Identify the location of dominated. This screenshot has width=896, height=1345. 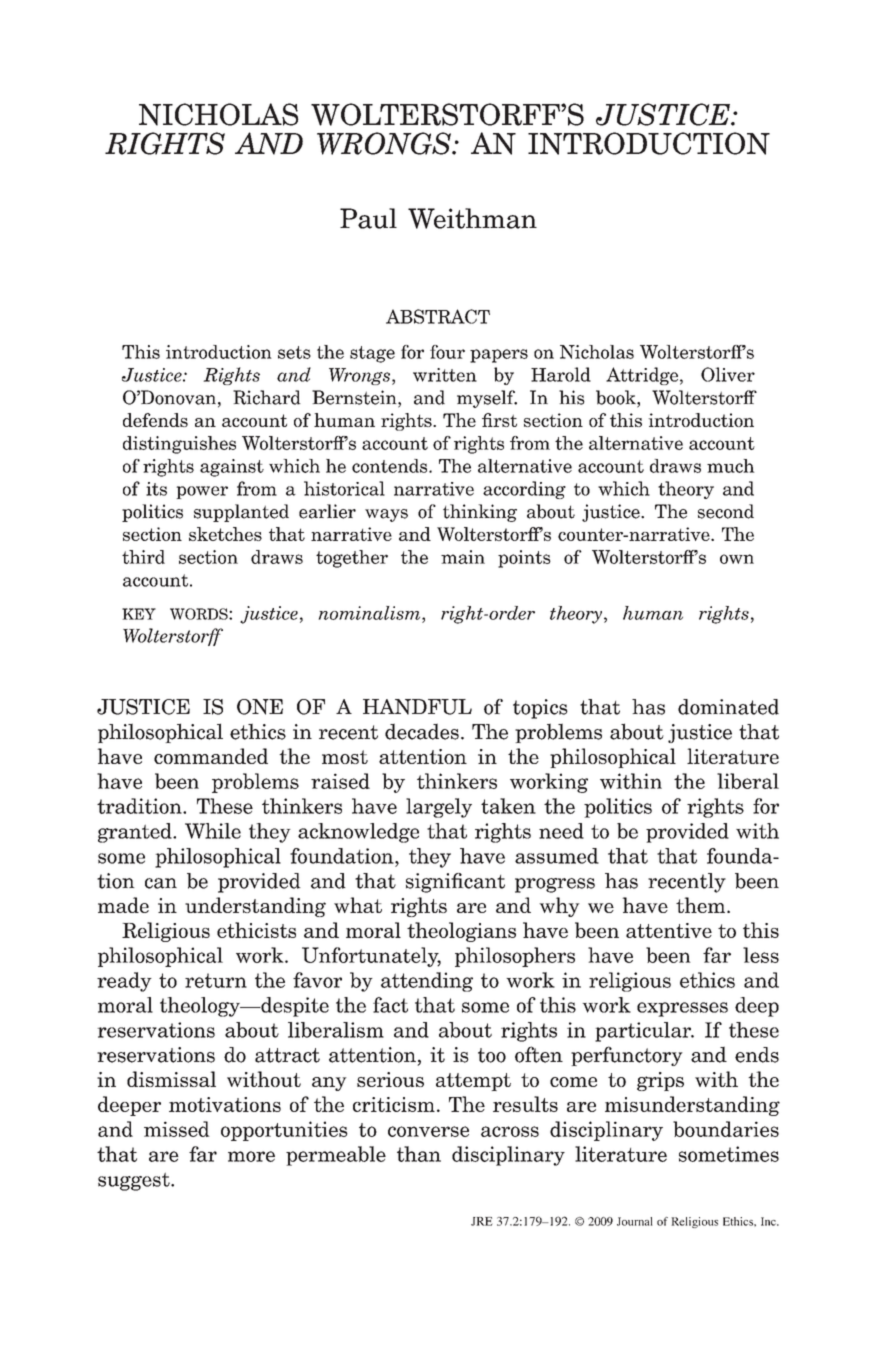
(728, 707).
